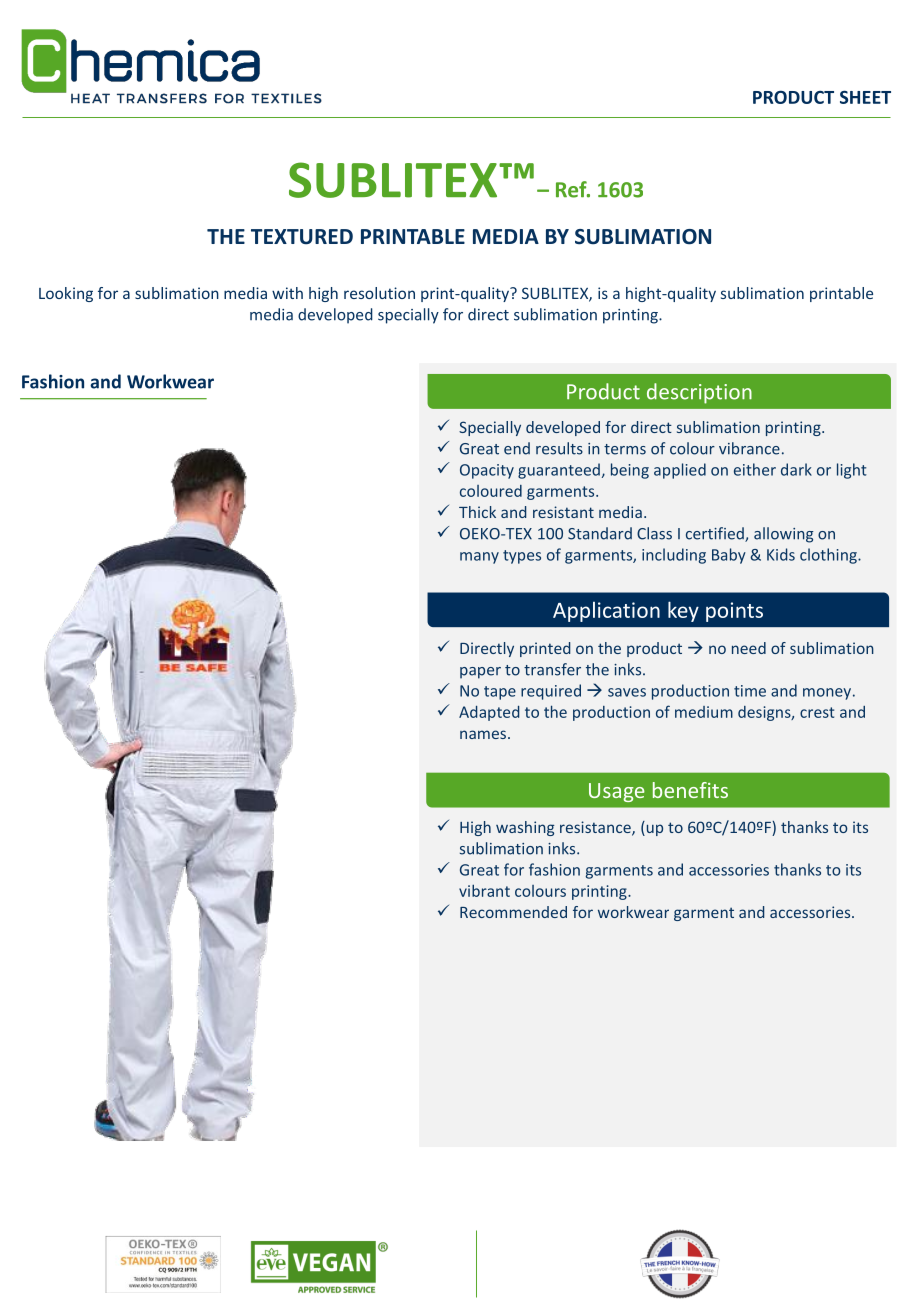 Image resolution: width=911 pixels, height=1316 pixels. I want to click on TEXTURED, so click(302, 237).
